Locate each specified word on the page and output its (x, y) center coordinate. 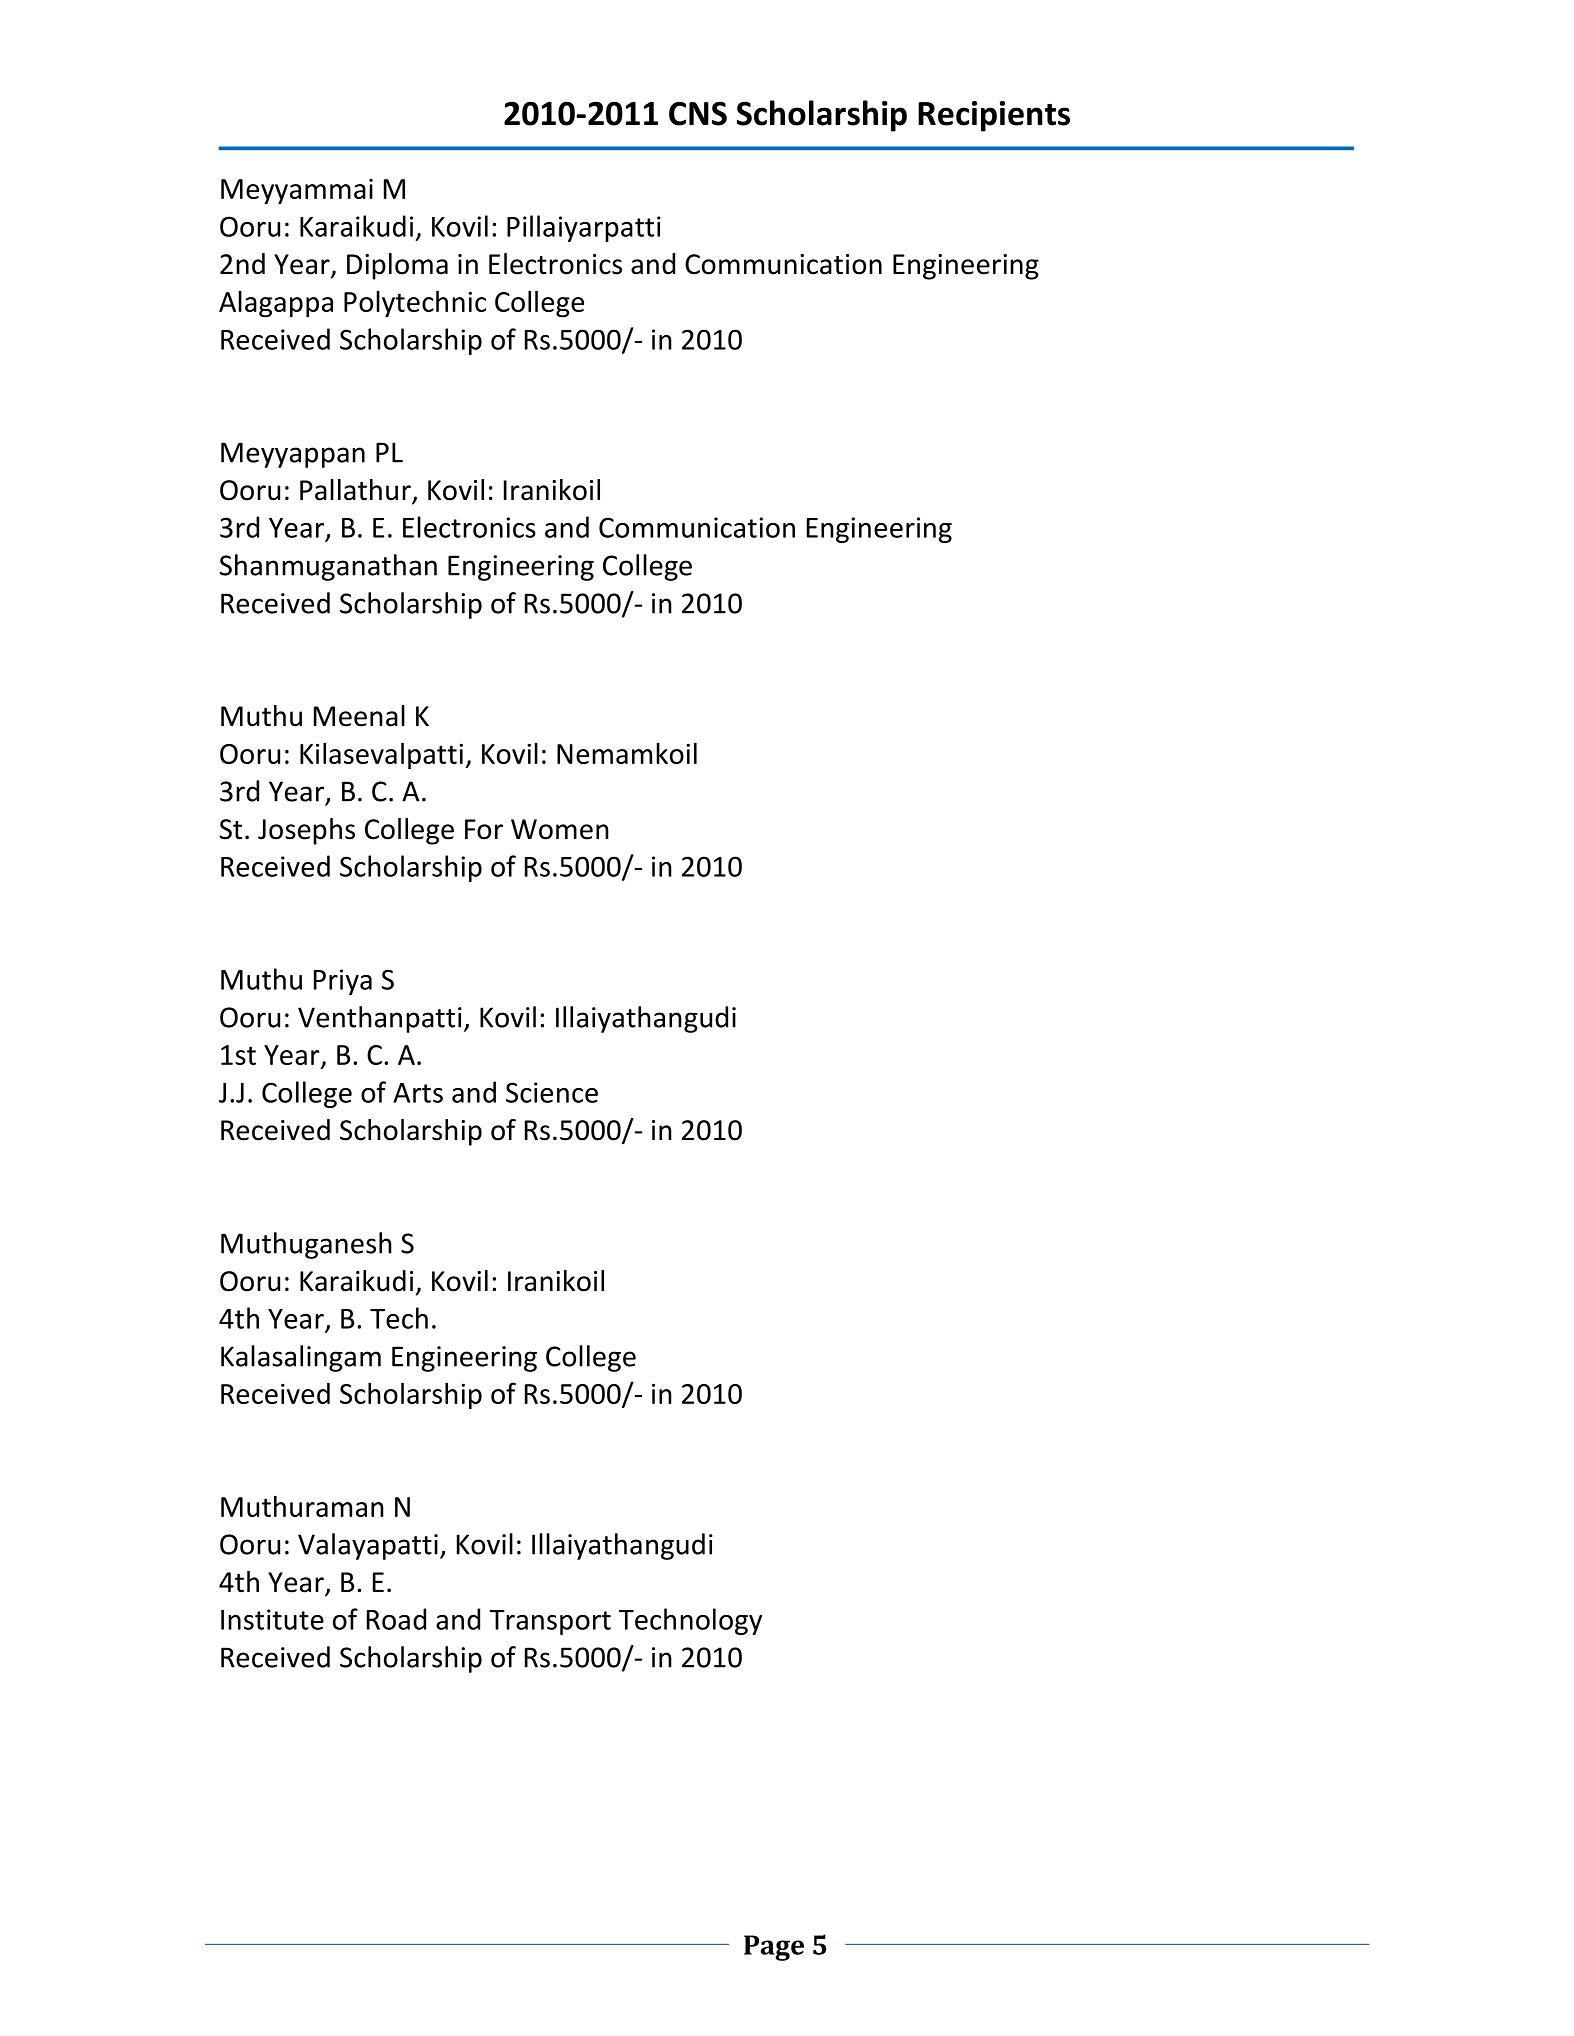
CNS (698, 113)
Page (774, 1948)
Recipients (994, 116)
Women (560, 829)
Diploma (397, 266)
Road (396, 1619)
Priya (343, 982)
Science (552, 1092)
